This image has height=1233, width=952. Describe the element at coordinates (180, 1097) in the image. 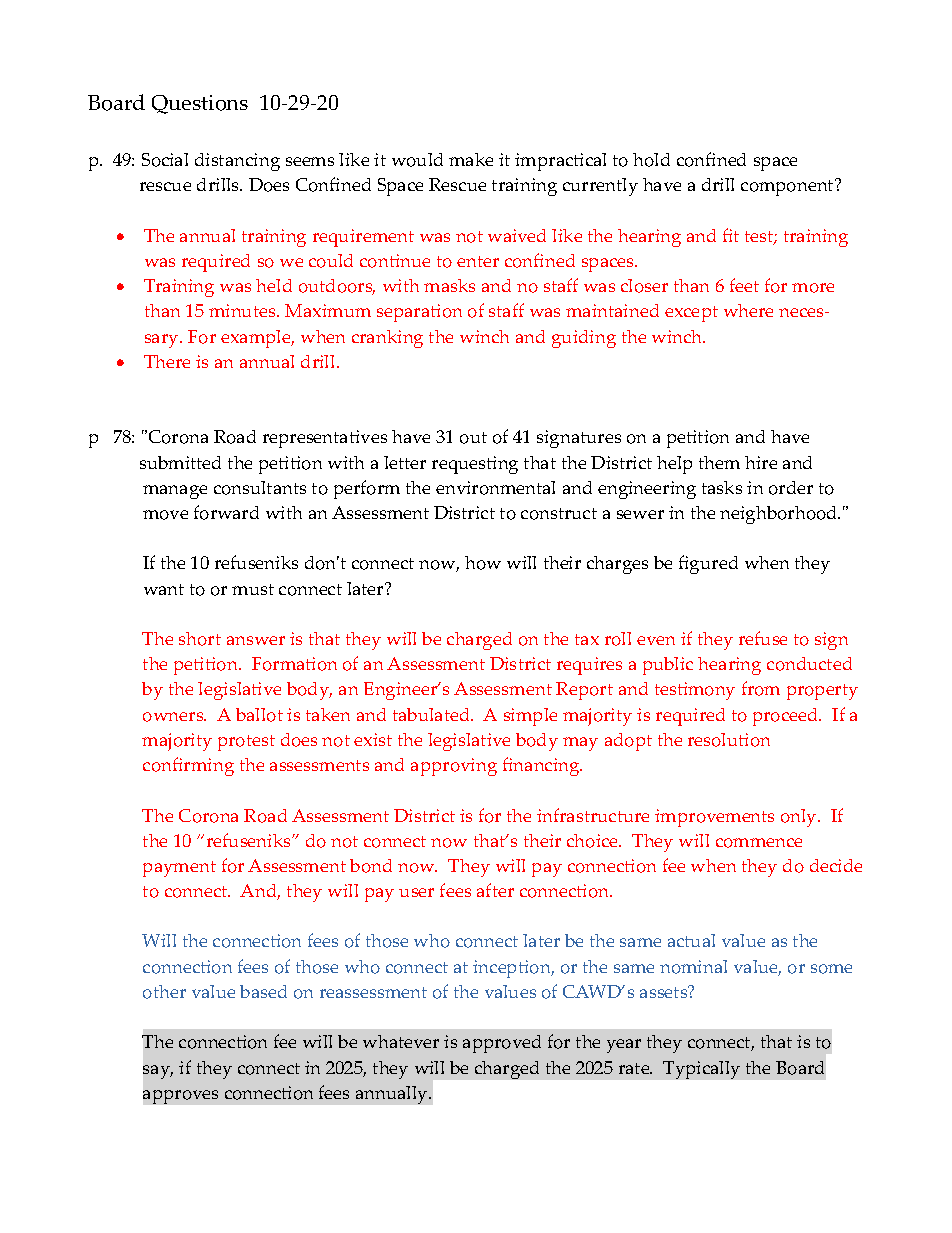

I see `approves` at that location.
